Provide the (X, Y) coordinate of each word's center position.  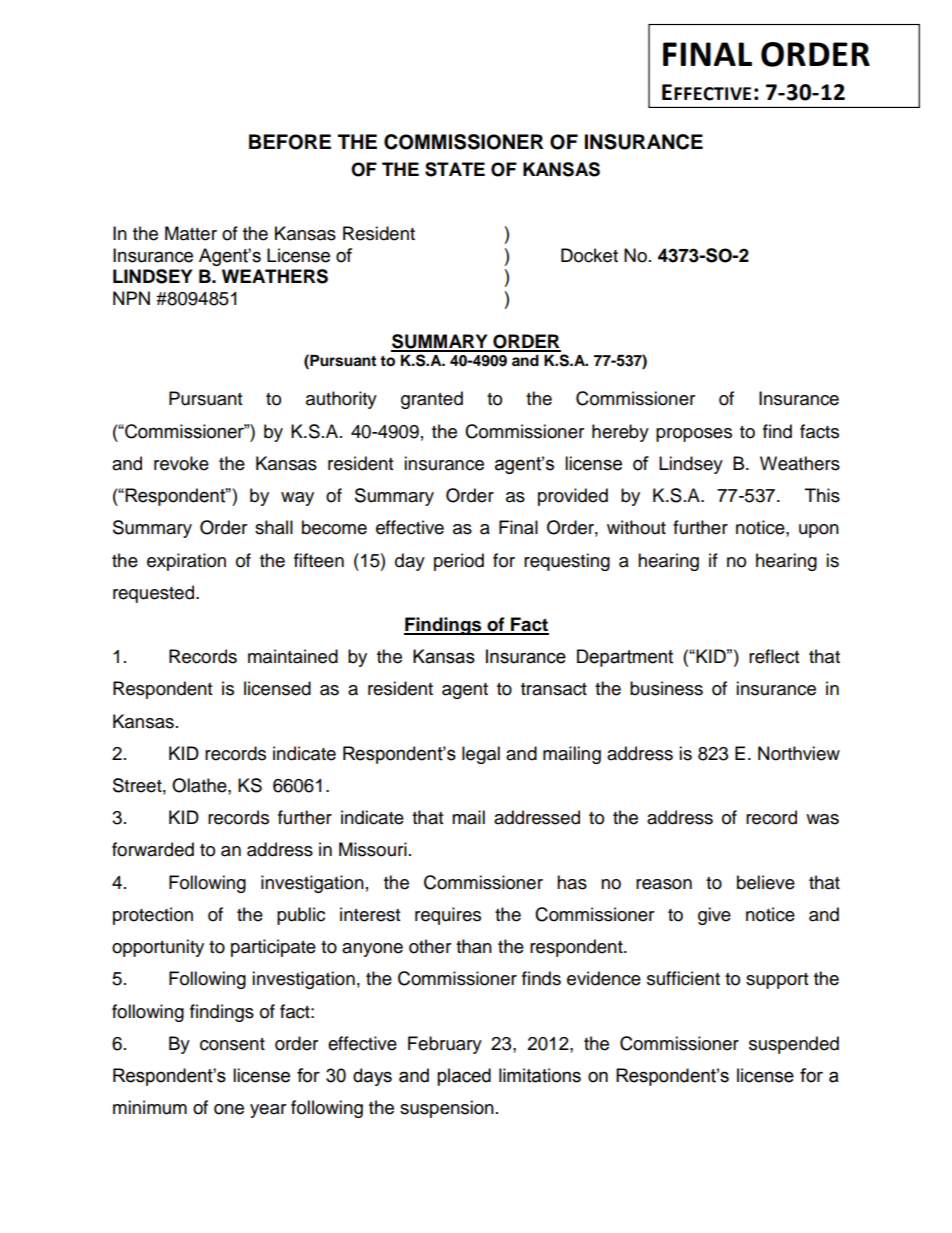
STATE (455, 169)
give (714, 916)
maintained (293, 656)
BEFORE (290, 142)
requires (448, 916)
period (459, 562)
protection (153, 916)
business (666, 688)
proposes (694, 435)
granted (432, 400)
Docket (589, 255)
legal (481, 755)
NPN (131, 298)
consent (232, 1044)
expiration (186, 562)
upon (819, 531)
